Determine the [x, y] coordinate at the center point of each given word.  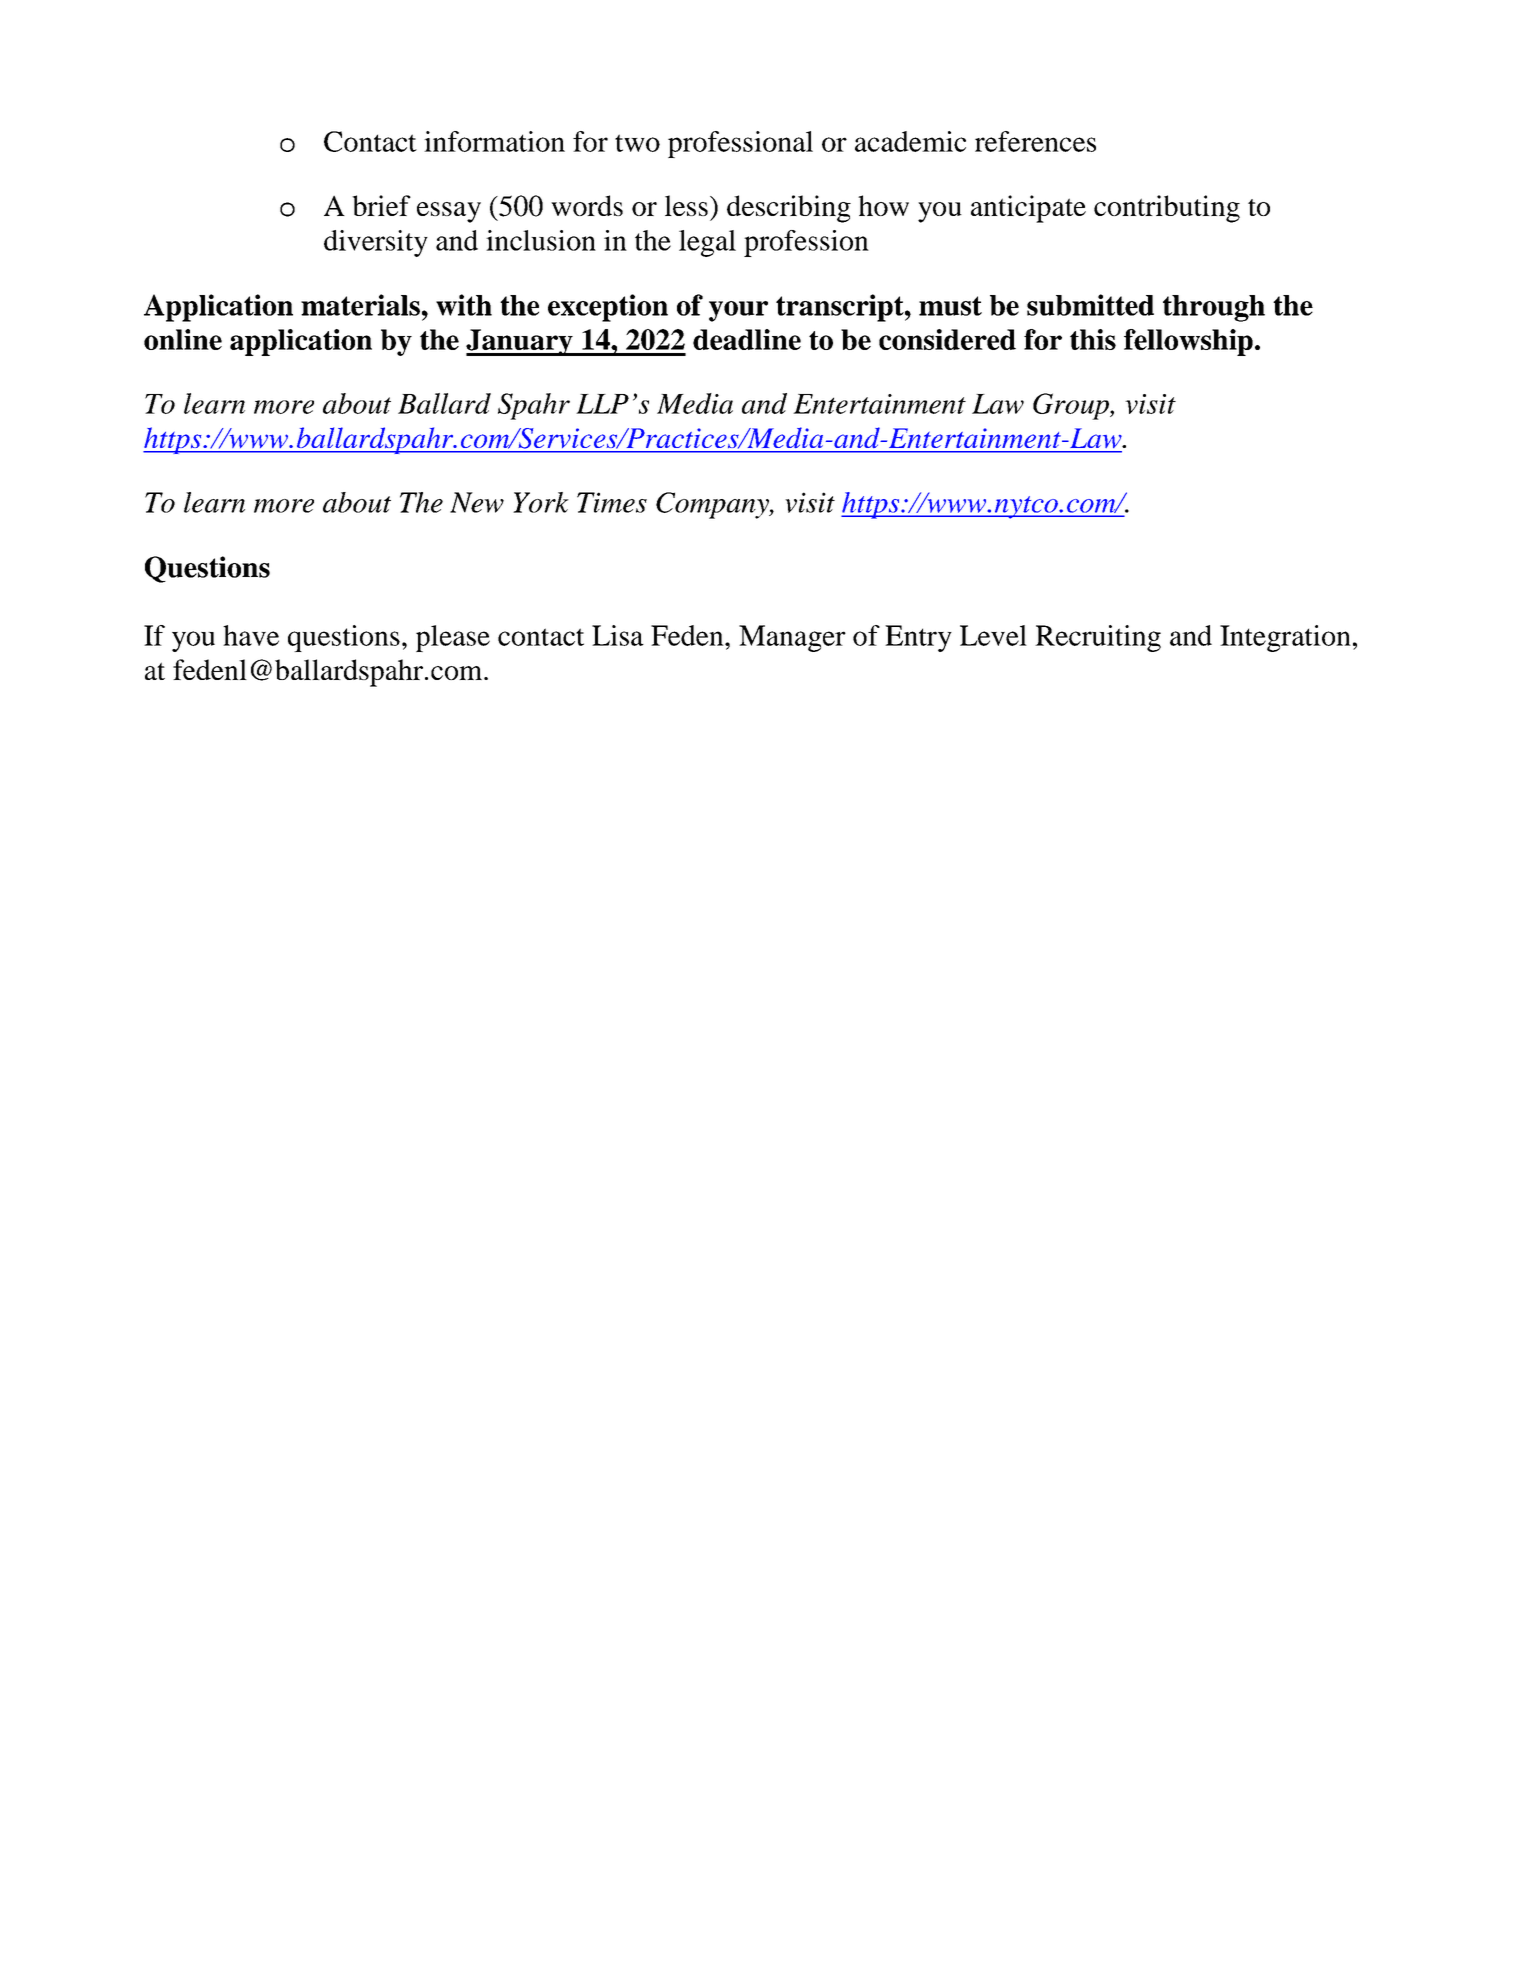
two [637, 143]
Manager [792, 638]
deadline [747, 339]
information [494, 141]
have [251, 635]
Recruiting [1098, 638]
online [183, 339]
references [1035, 141]
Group [1072, 406]
